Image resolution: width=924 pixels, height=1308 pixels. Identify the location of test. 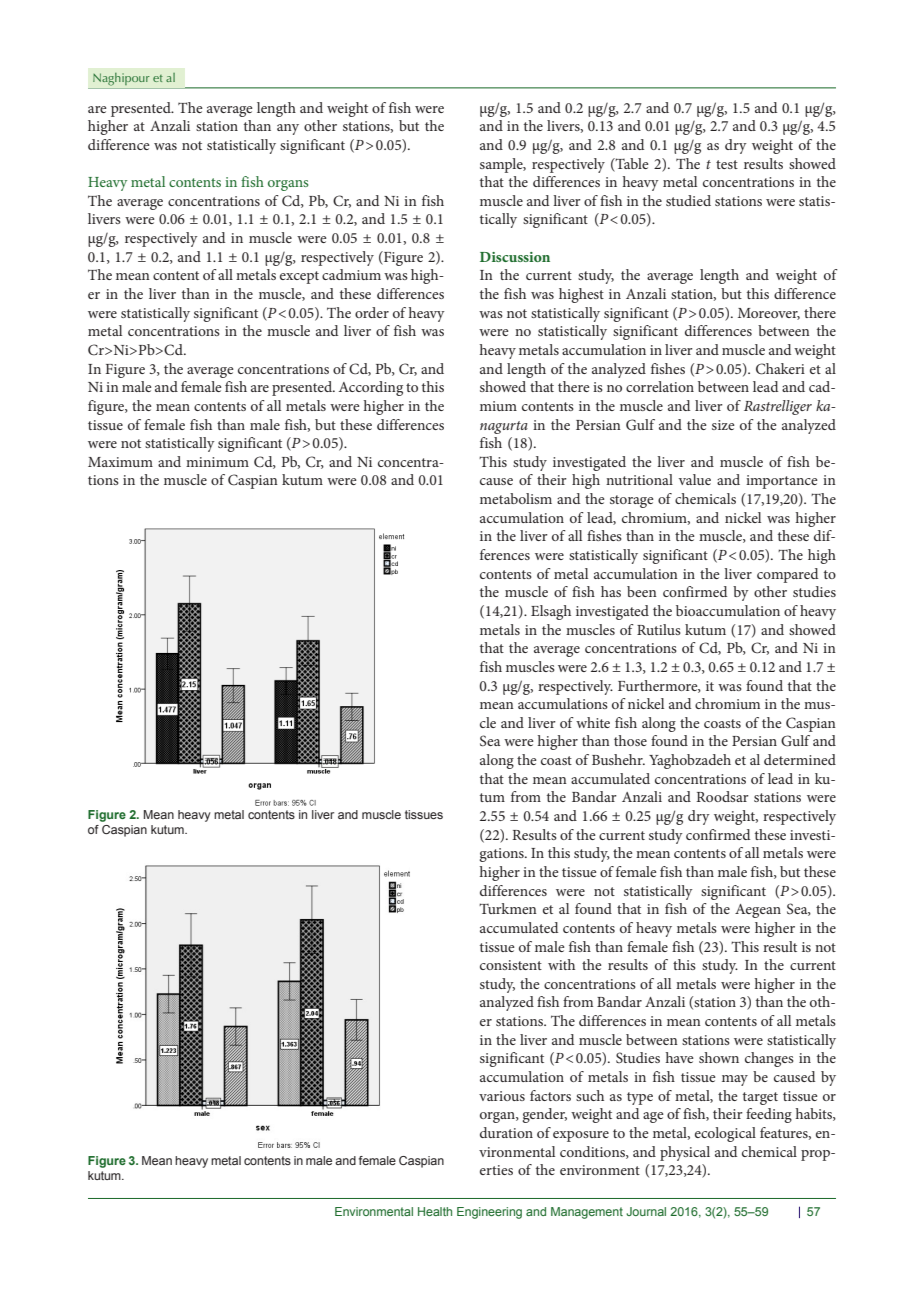
(727, 164).
